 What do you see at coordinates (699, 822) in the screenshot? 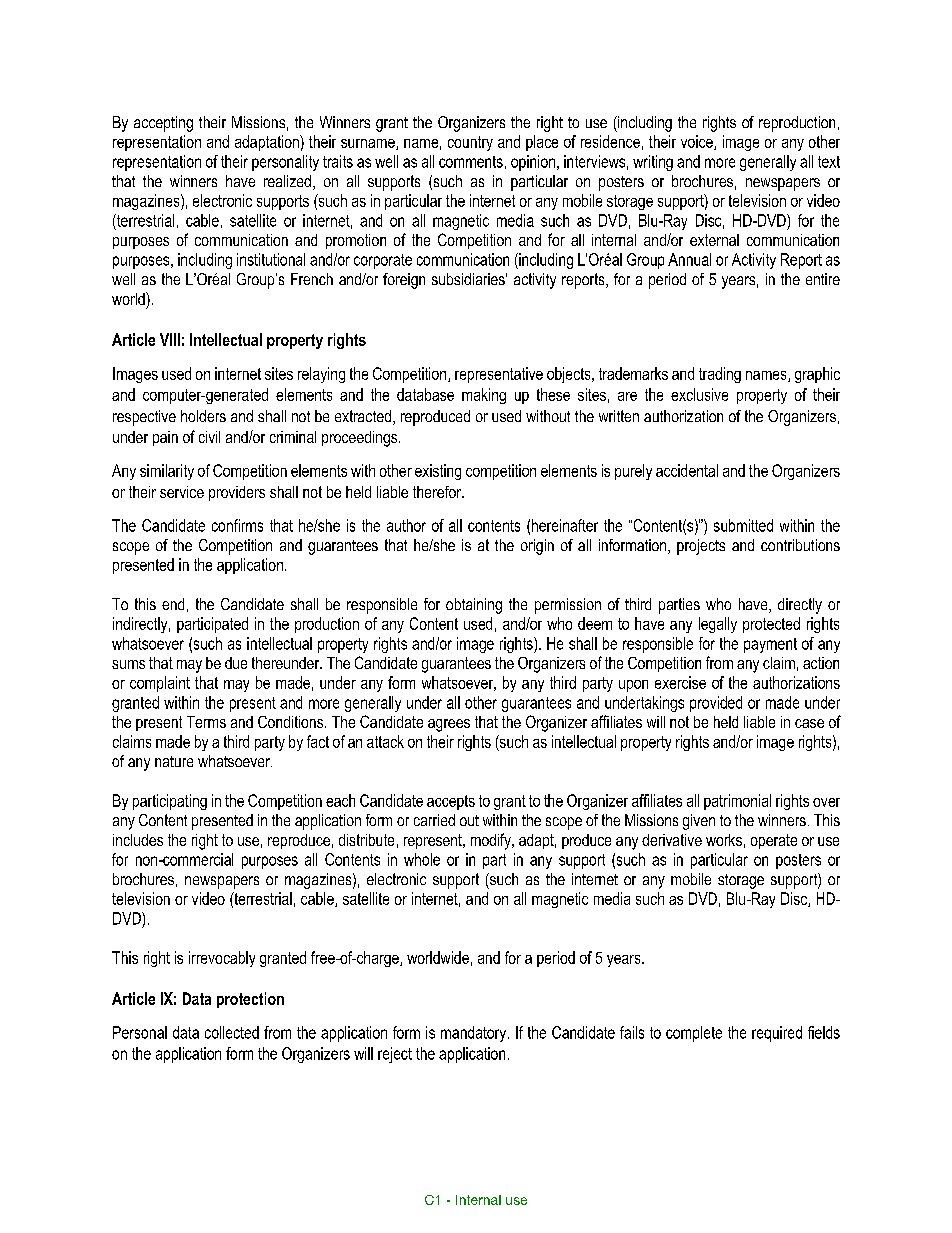
I see `given` at bounding box center [699, 822].
